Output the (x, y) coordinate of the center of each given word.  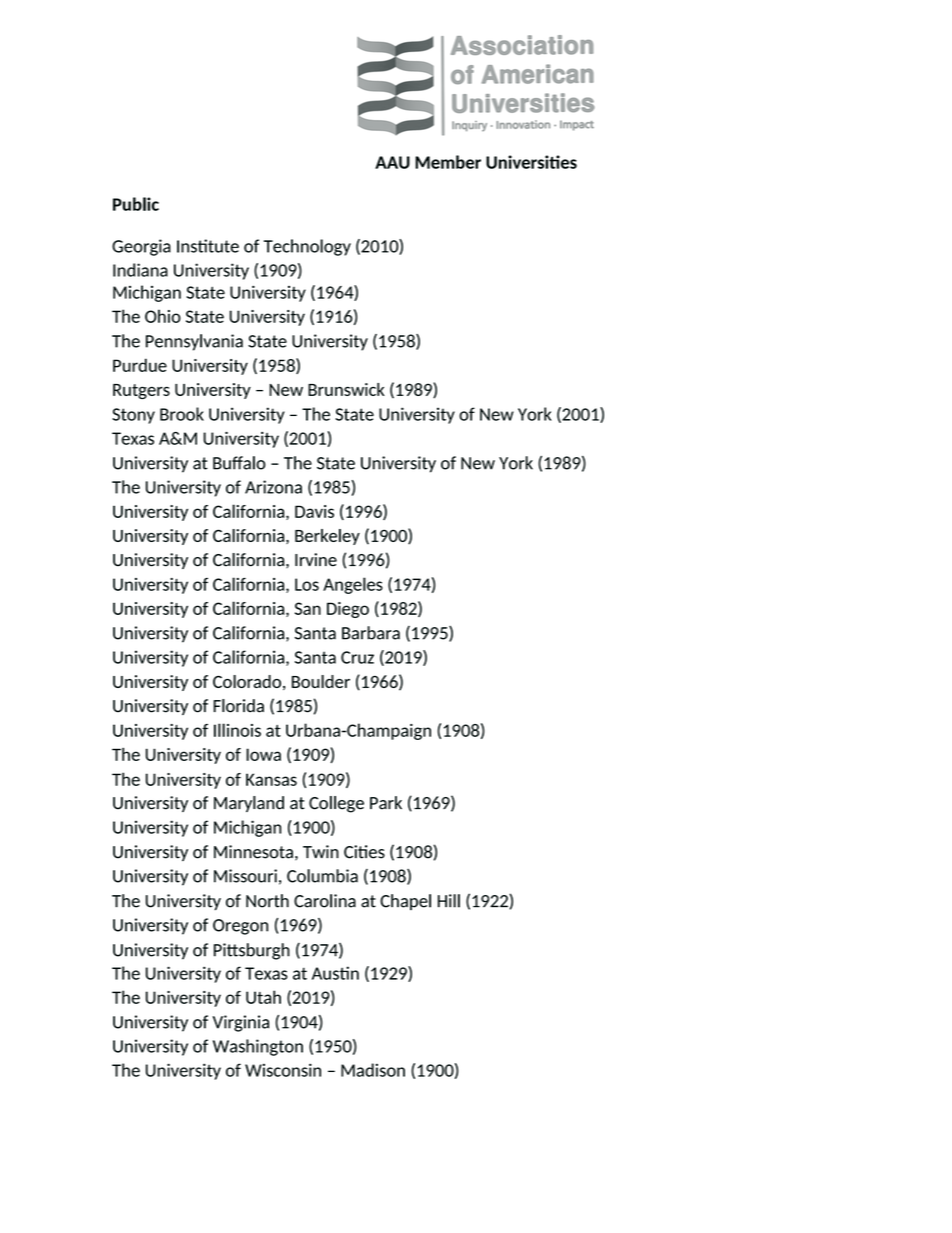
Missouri (245, 876)
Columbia (322, 876)
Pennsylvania (194, 342)
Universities (531, 162)
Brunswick (346, 389)
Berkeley (327, 537)
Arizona (273, 487)
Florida (238, 706)
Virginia (241, 1023)
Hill (449, 901)
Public (136, 204)
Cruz (357, 657)
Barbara (371, 633)
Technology (307, 247)
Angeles (353, 585)
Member (448, 162)
